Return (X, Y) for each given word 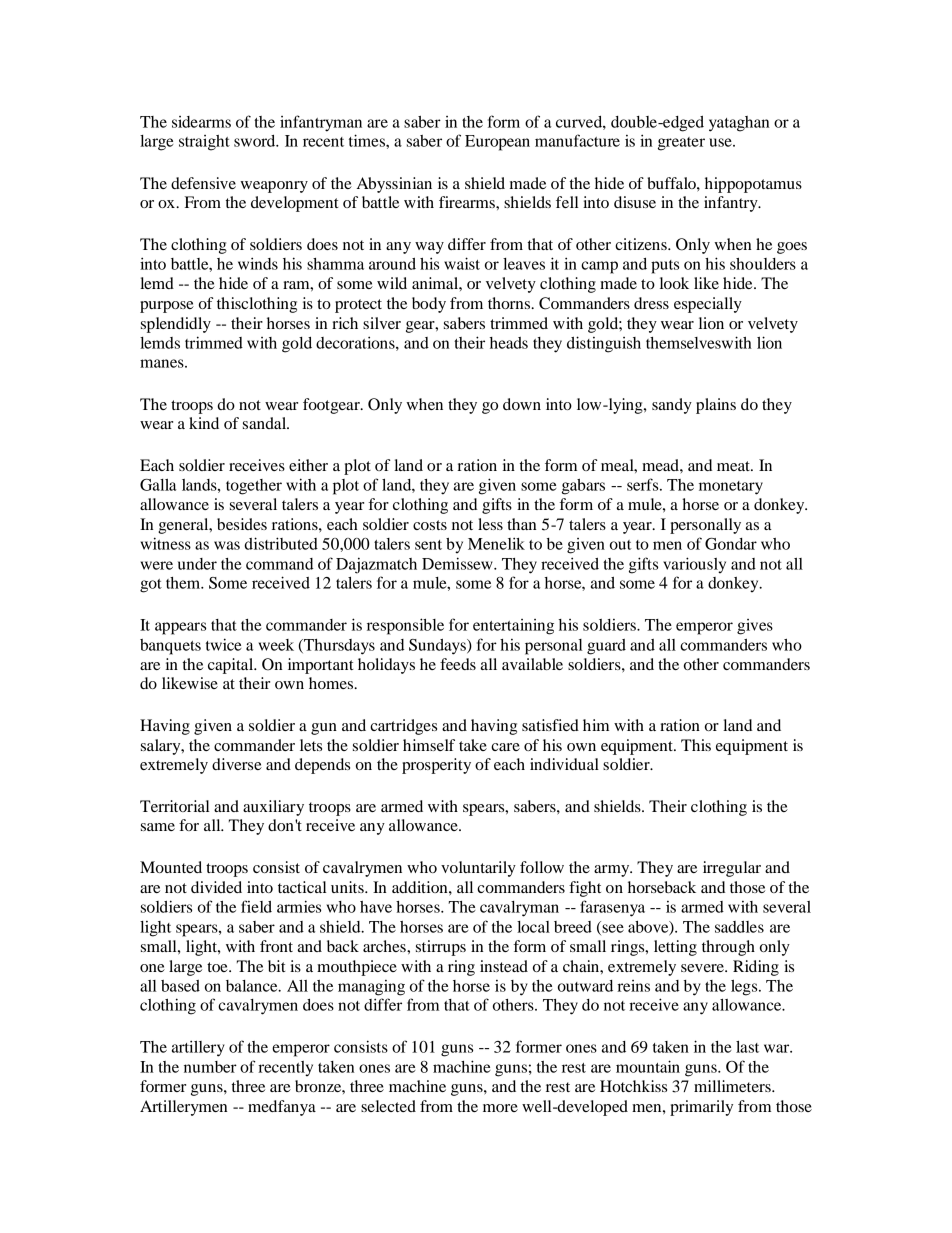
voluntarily (478, 869)
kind (204, 423)
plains (716, 406)
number (210, 1067)
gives (755, 627)
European (497, 143)
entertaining (513, 627)
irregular (732, 869)
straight (204, 143)
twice (224, 644)
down (522, 404)
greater (681, 144)
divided (216, 887)
